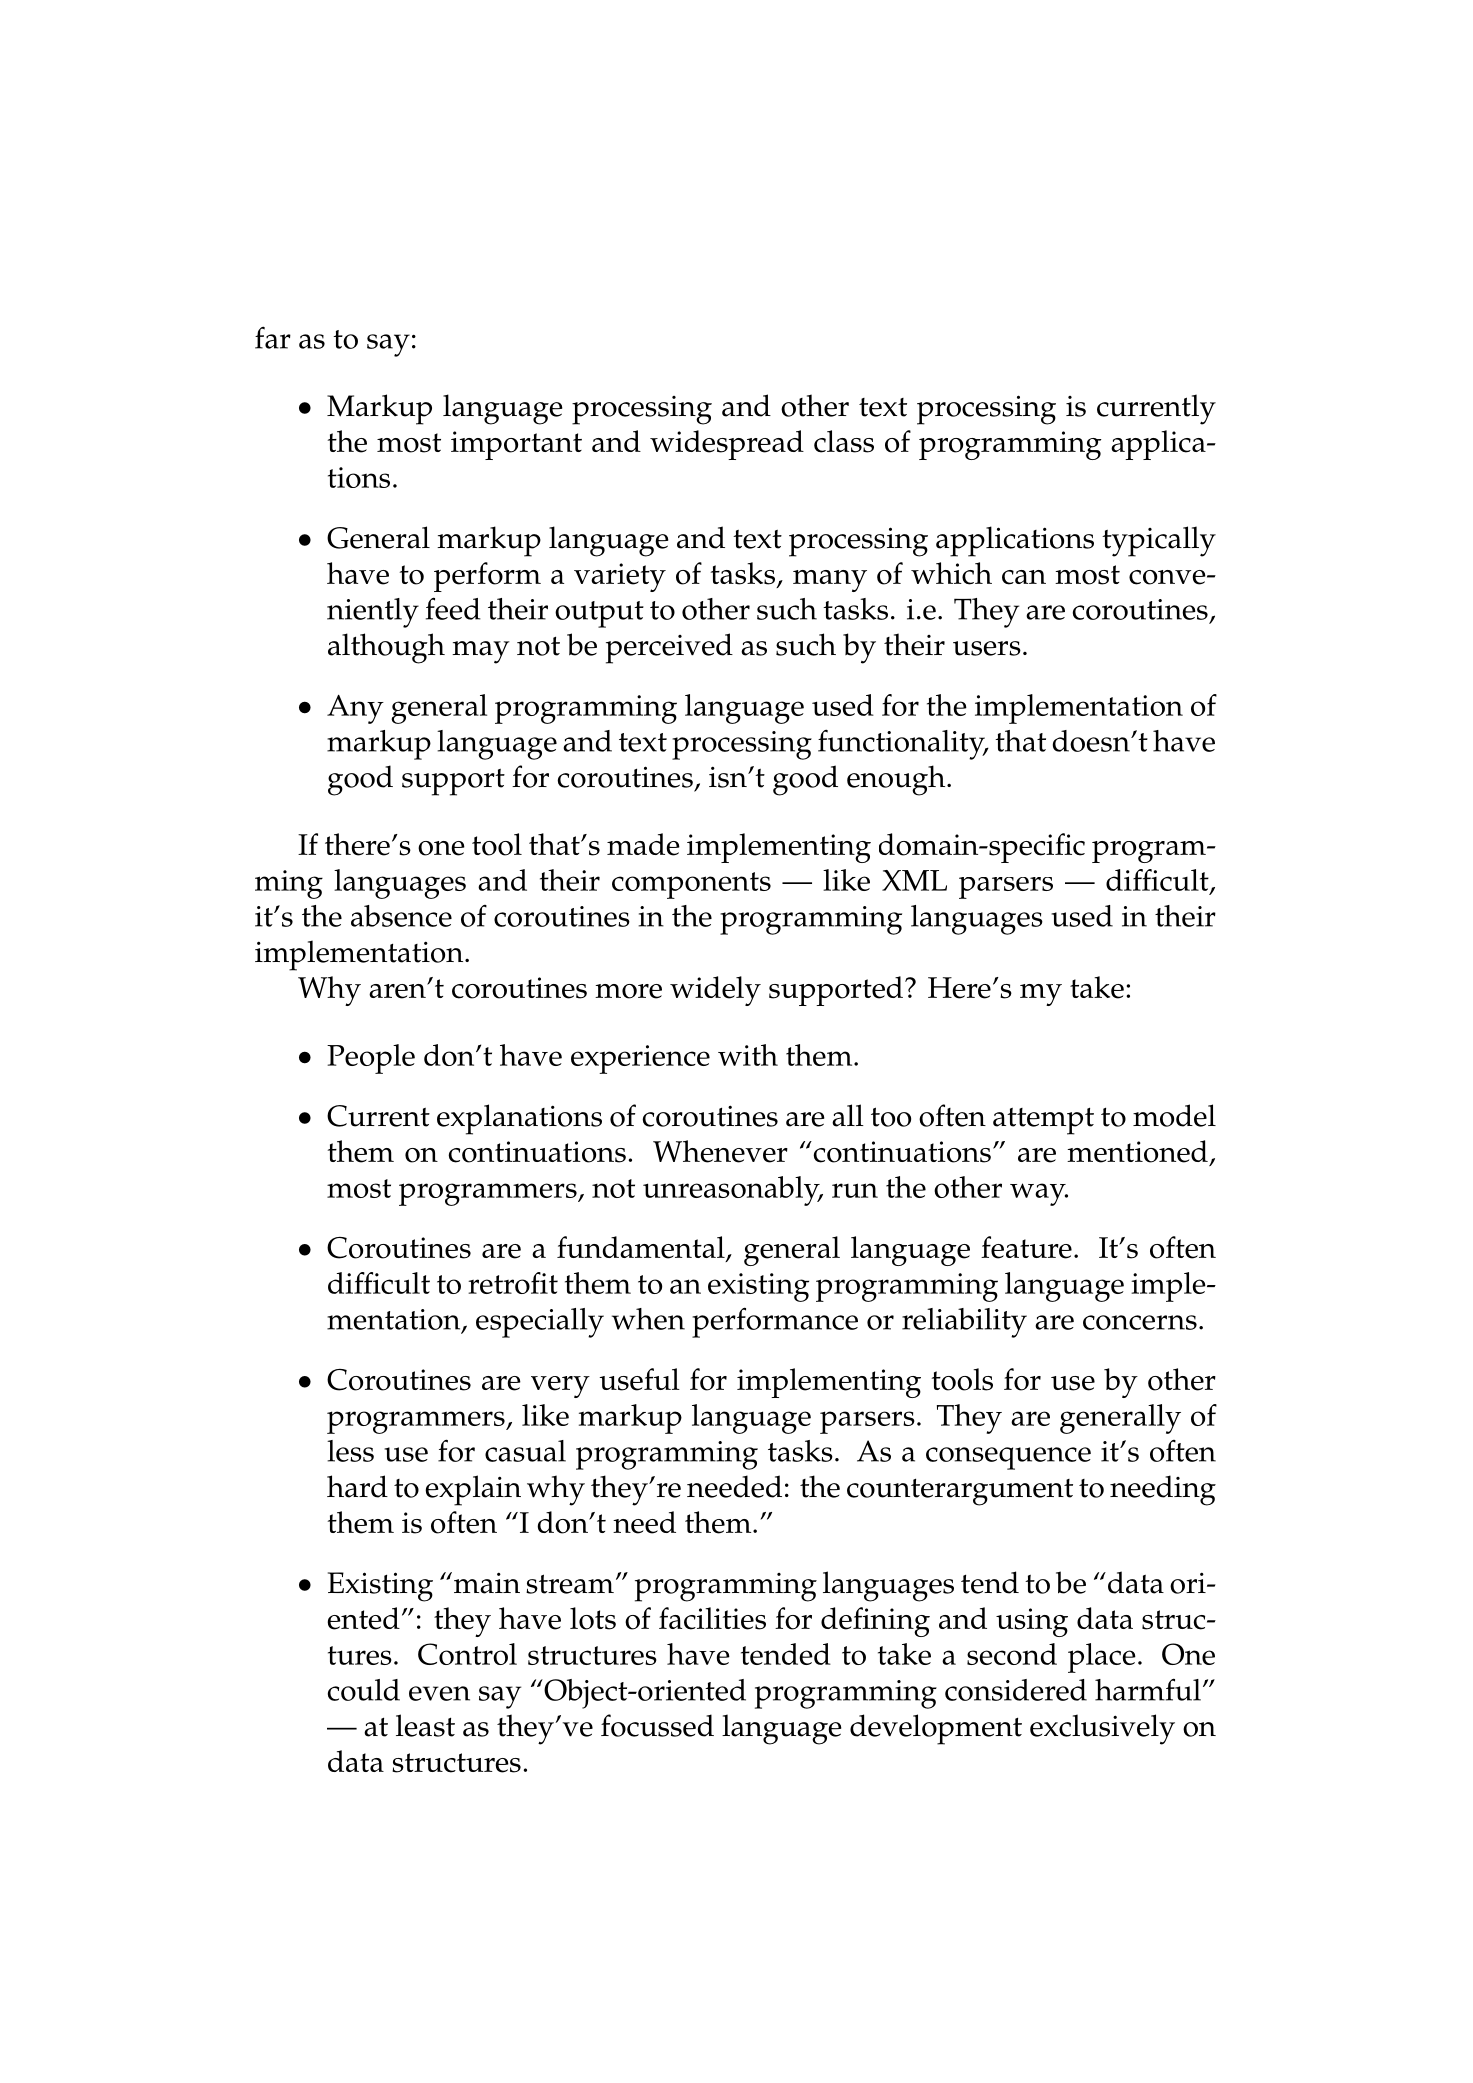  Describe the element at coordinates (748, 1055) in the document. I see `with` at that location.
